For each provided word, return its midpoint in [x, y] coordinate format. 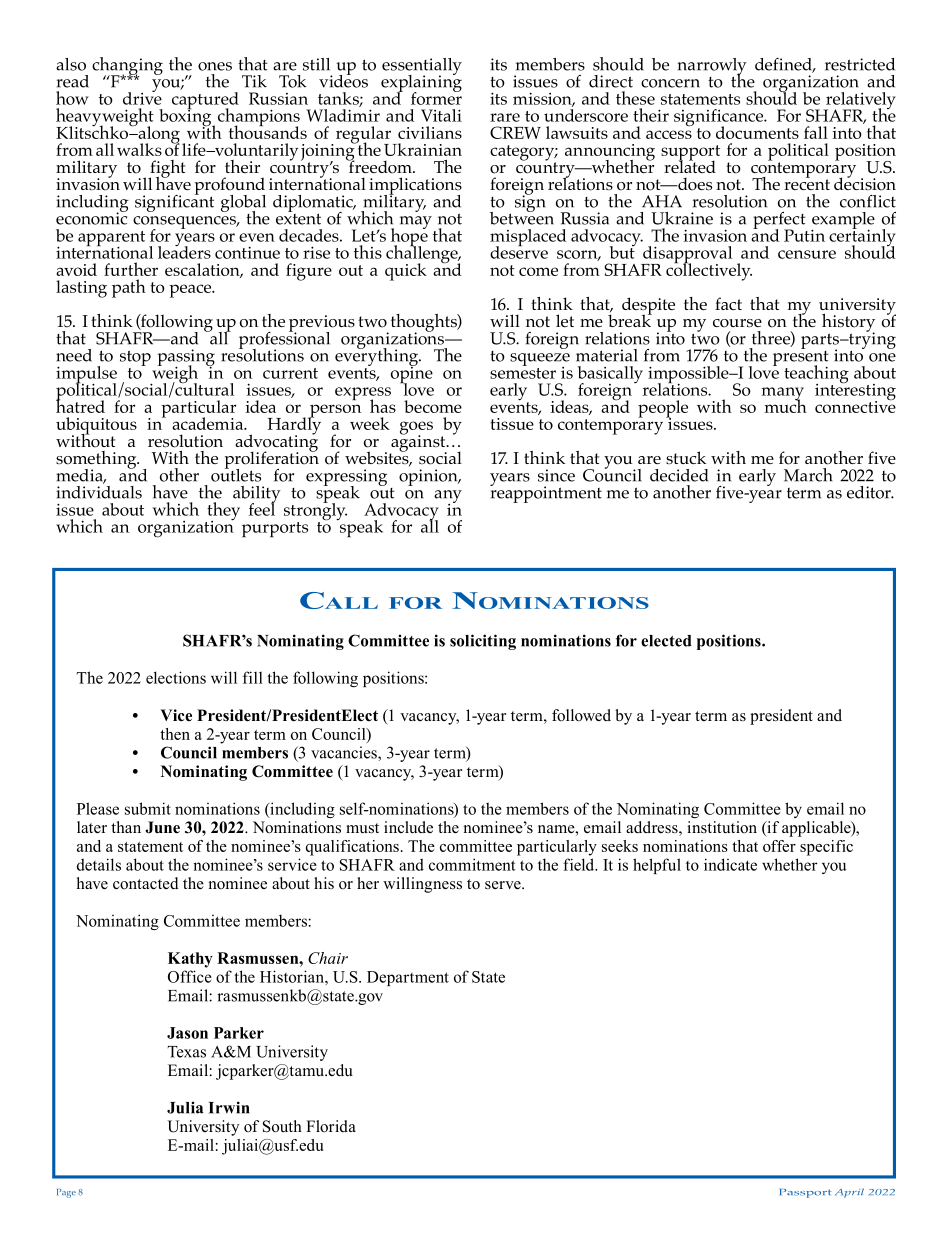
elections [176, 677]
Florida [331, 1126]
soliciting [483, 642]
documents [757, 132]
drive [142, 97]
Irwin [229, 1107]
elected [666, 641]
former [436, 97]
